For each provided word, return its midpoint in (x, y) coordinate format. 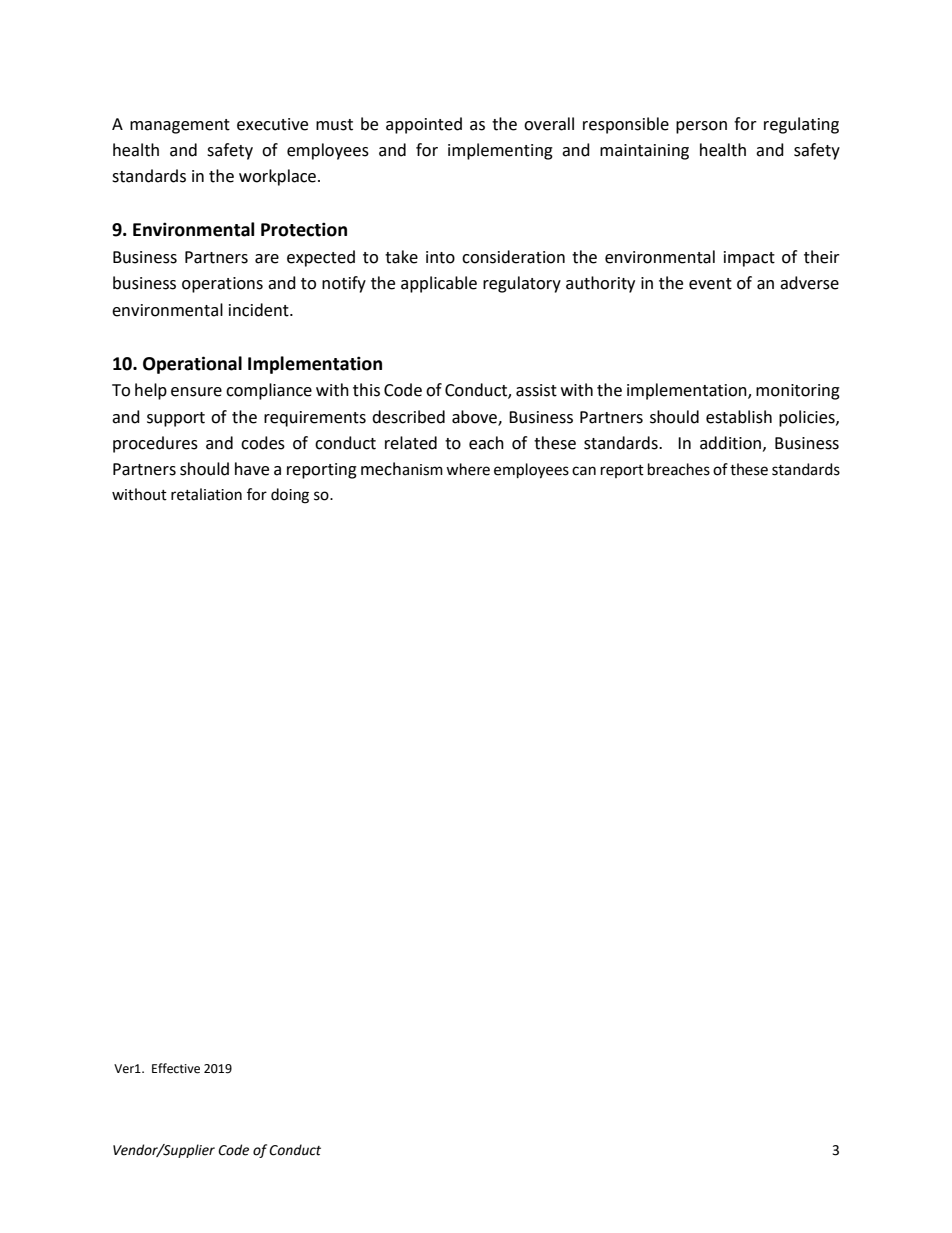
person (701, 127)
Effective (176, 1068)
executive (272, 124)
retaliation (206, 494)
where (468, 469)
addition (730, 443)
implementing (500, 151)
